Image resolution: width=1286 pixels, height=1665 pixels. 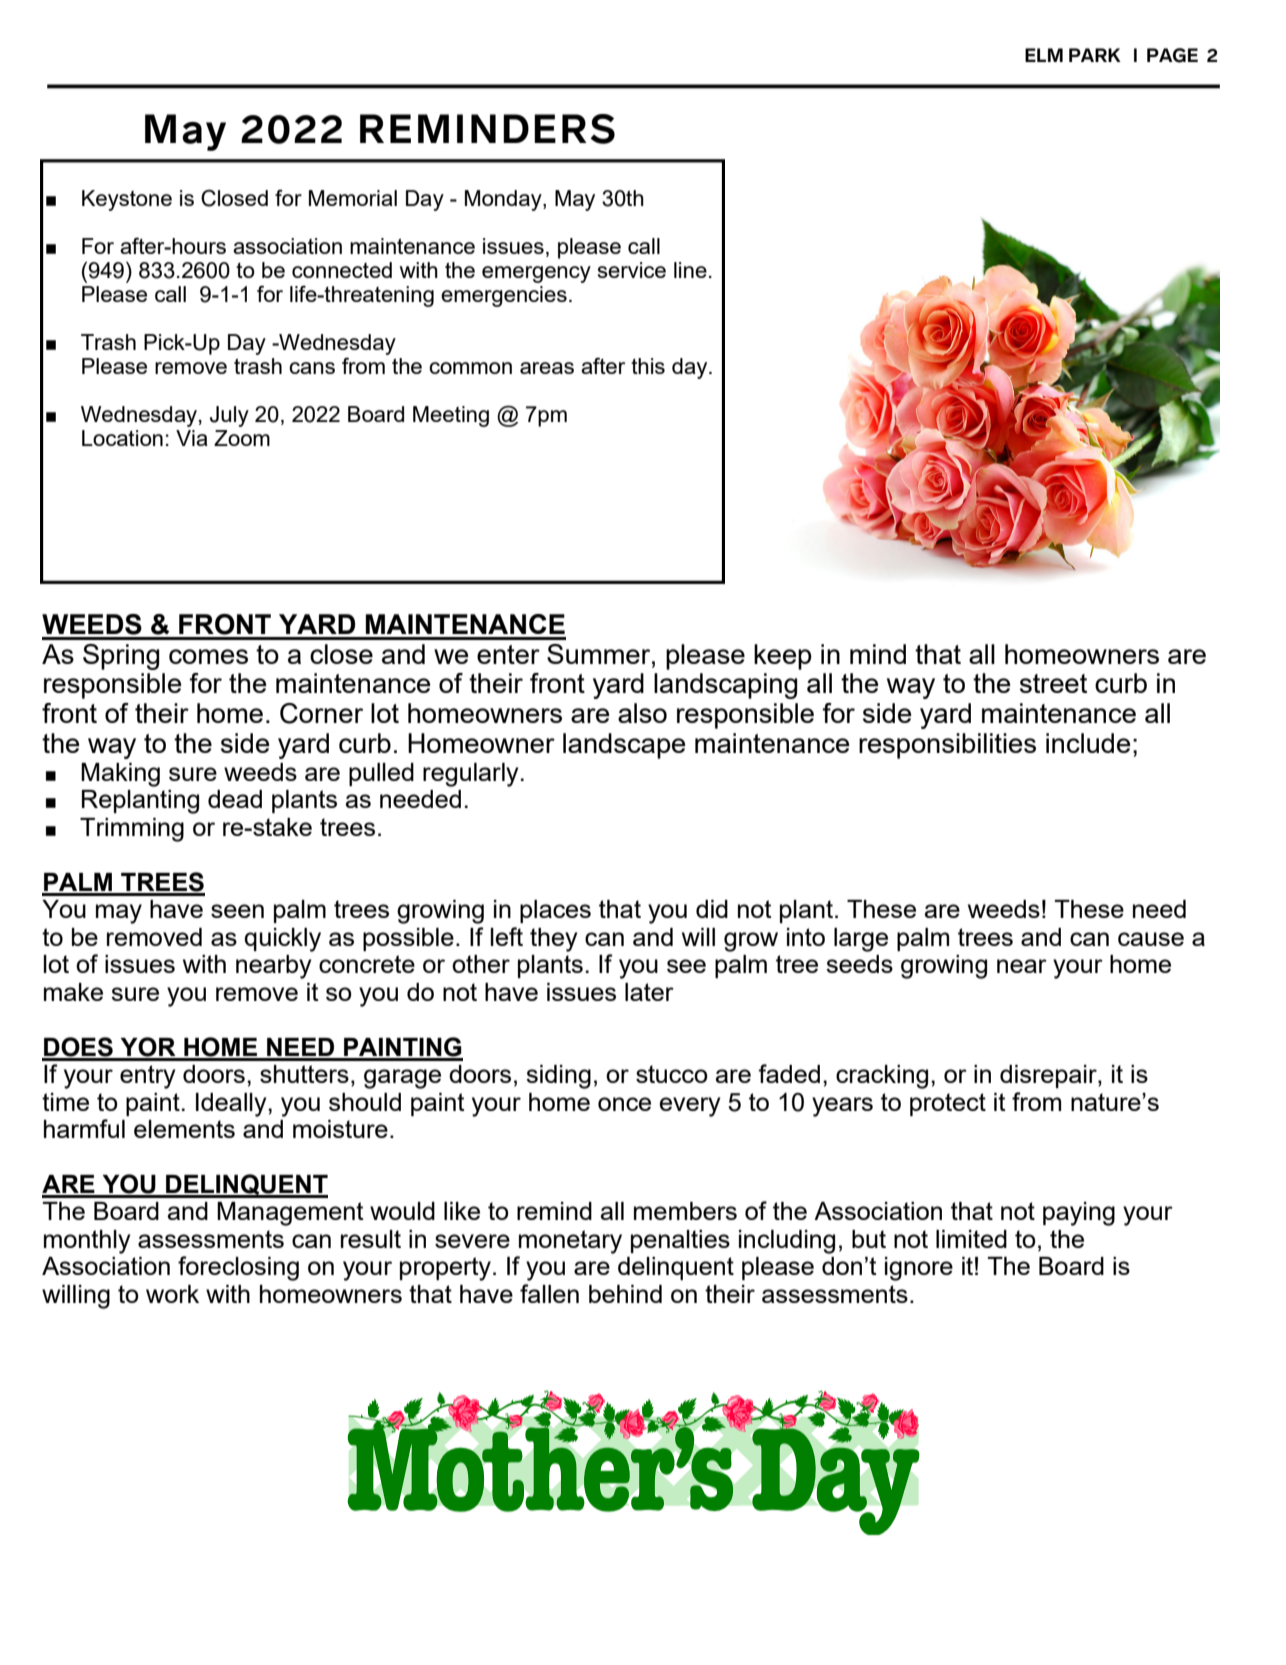 I want to click on comes, so click(x=208, y=656).
